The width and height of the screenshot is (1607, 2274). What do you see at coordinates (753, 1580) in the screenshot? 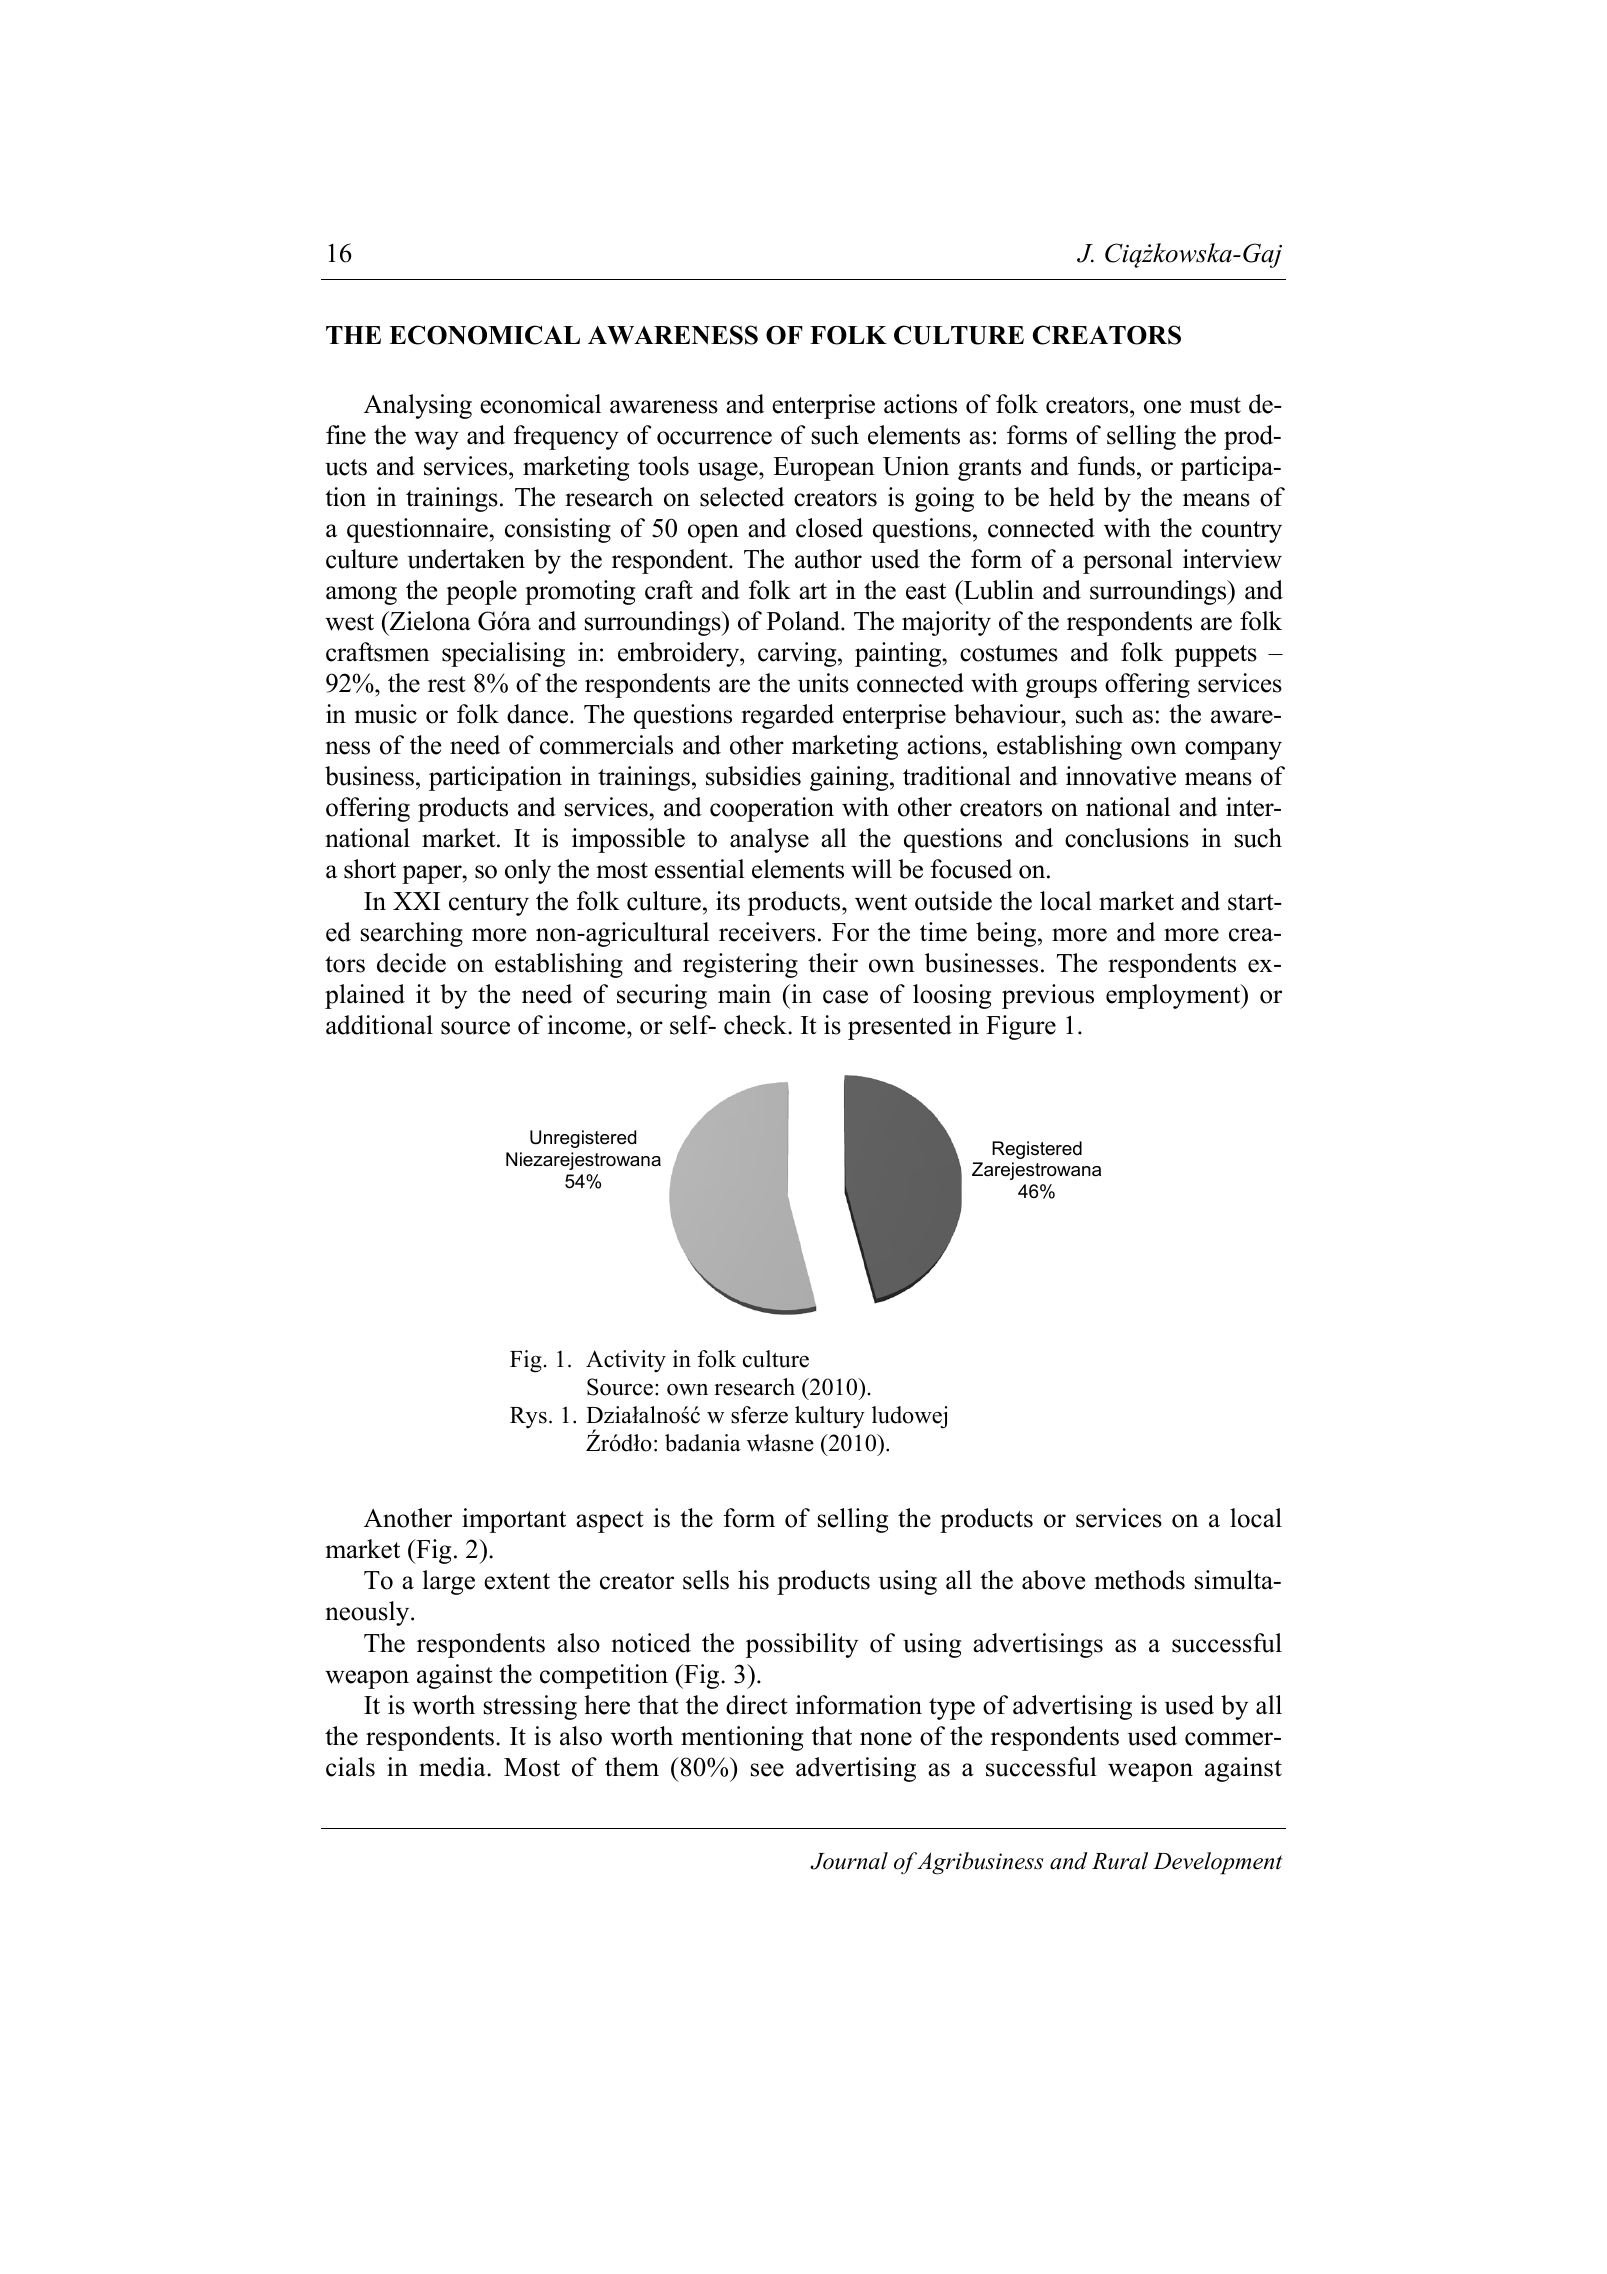
I see `his` at bounding box center [753, 1580].
